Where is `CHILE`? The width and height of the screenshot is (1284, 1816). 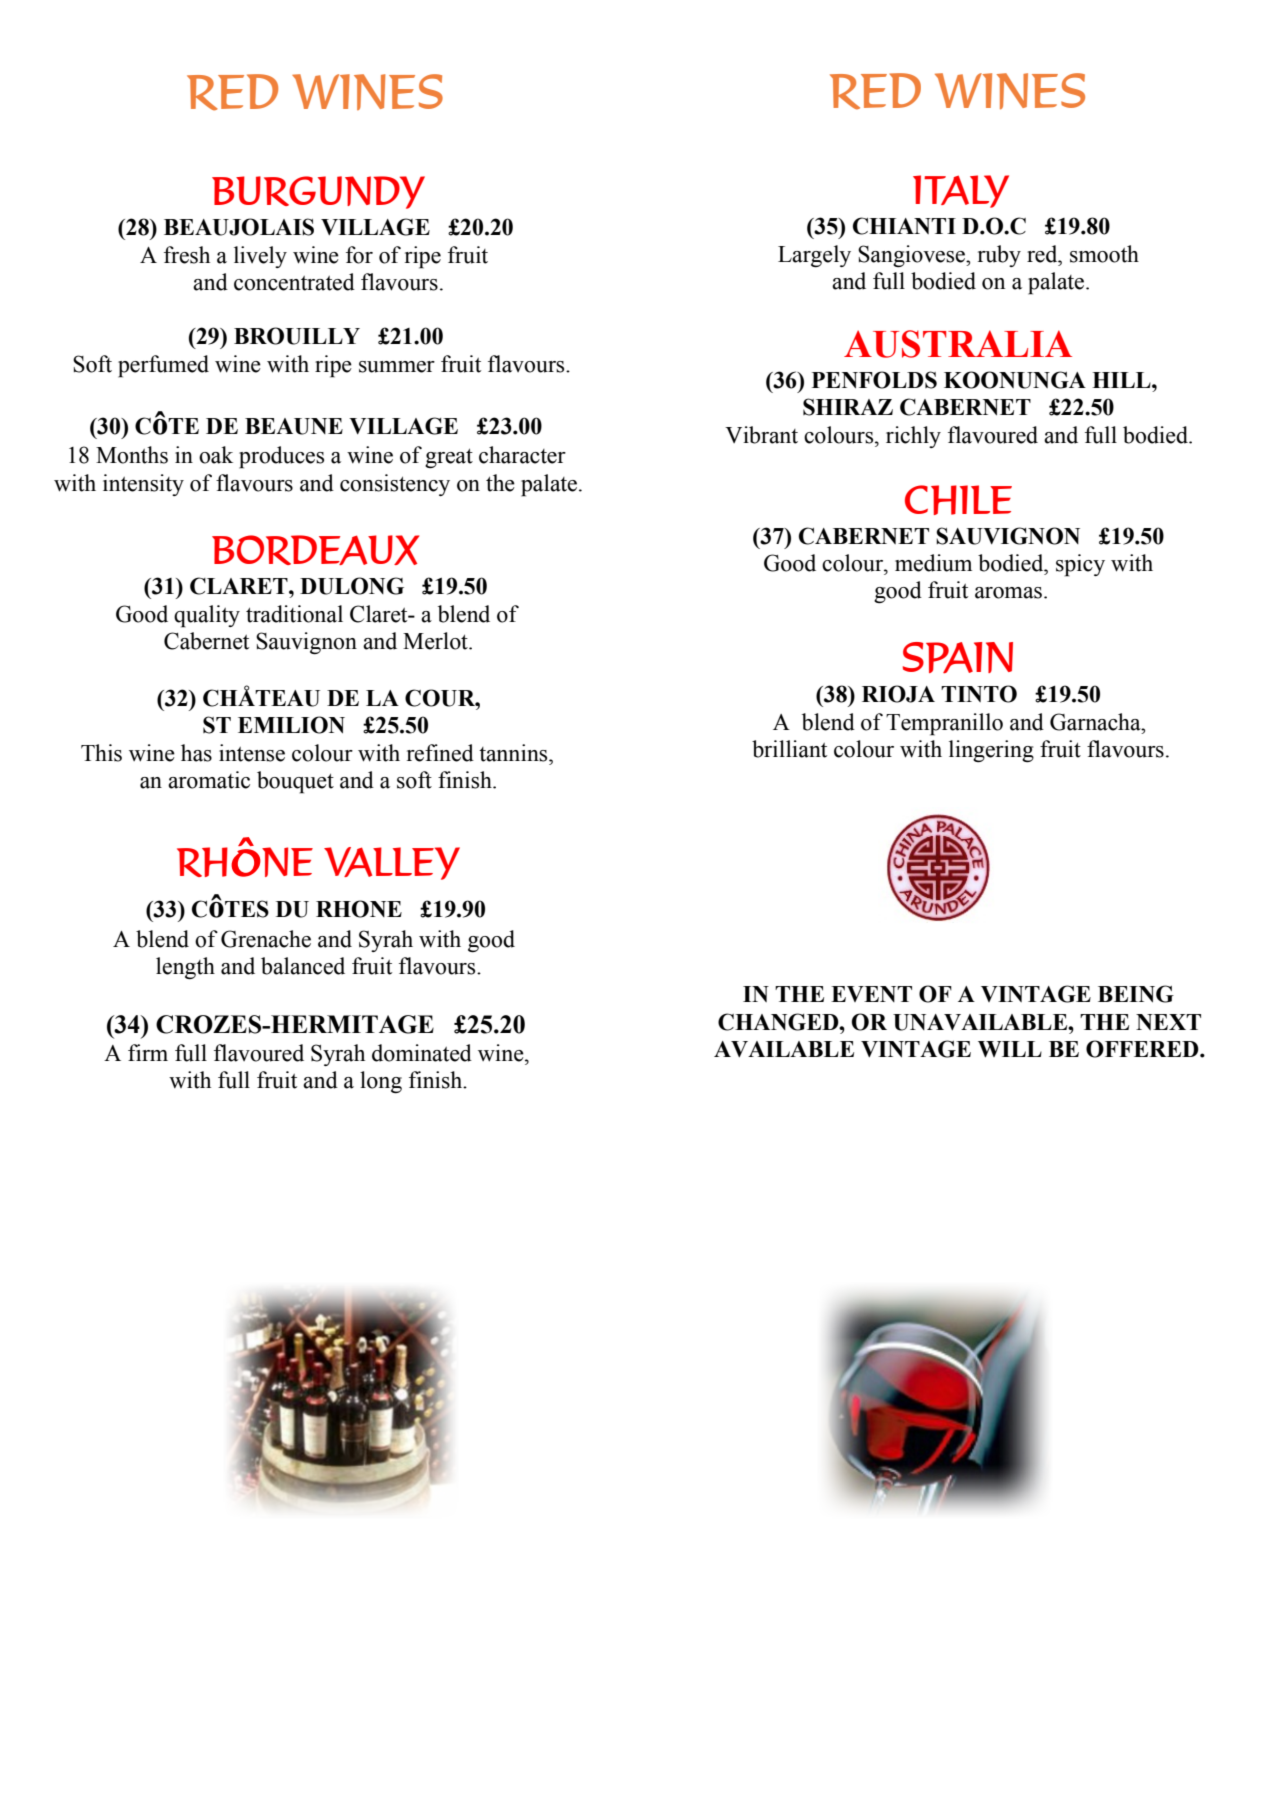 CHILE is located at coordinates (958, 500).
